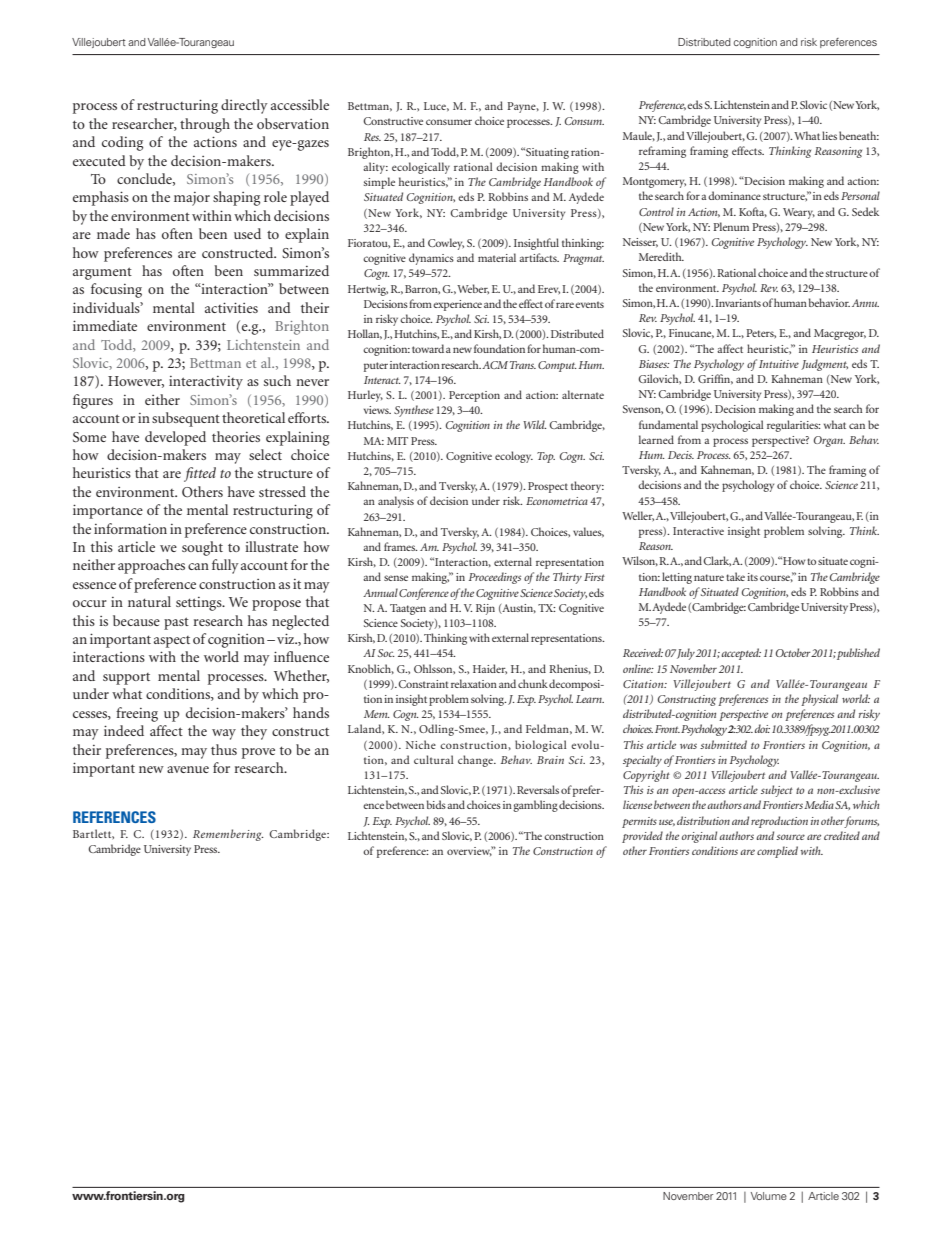 This image has width=952, height=1247. I want to click on complied, so click(777, 852).
